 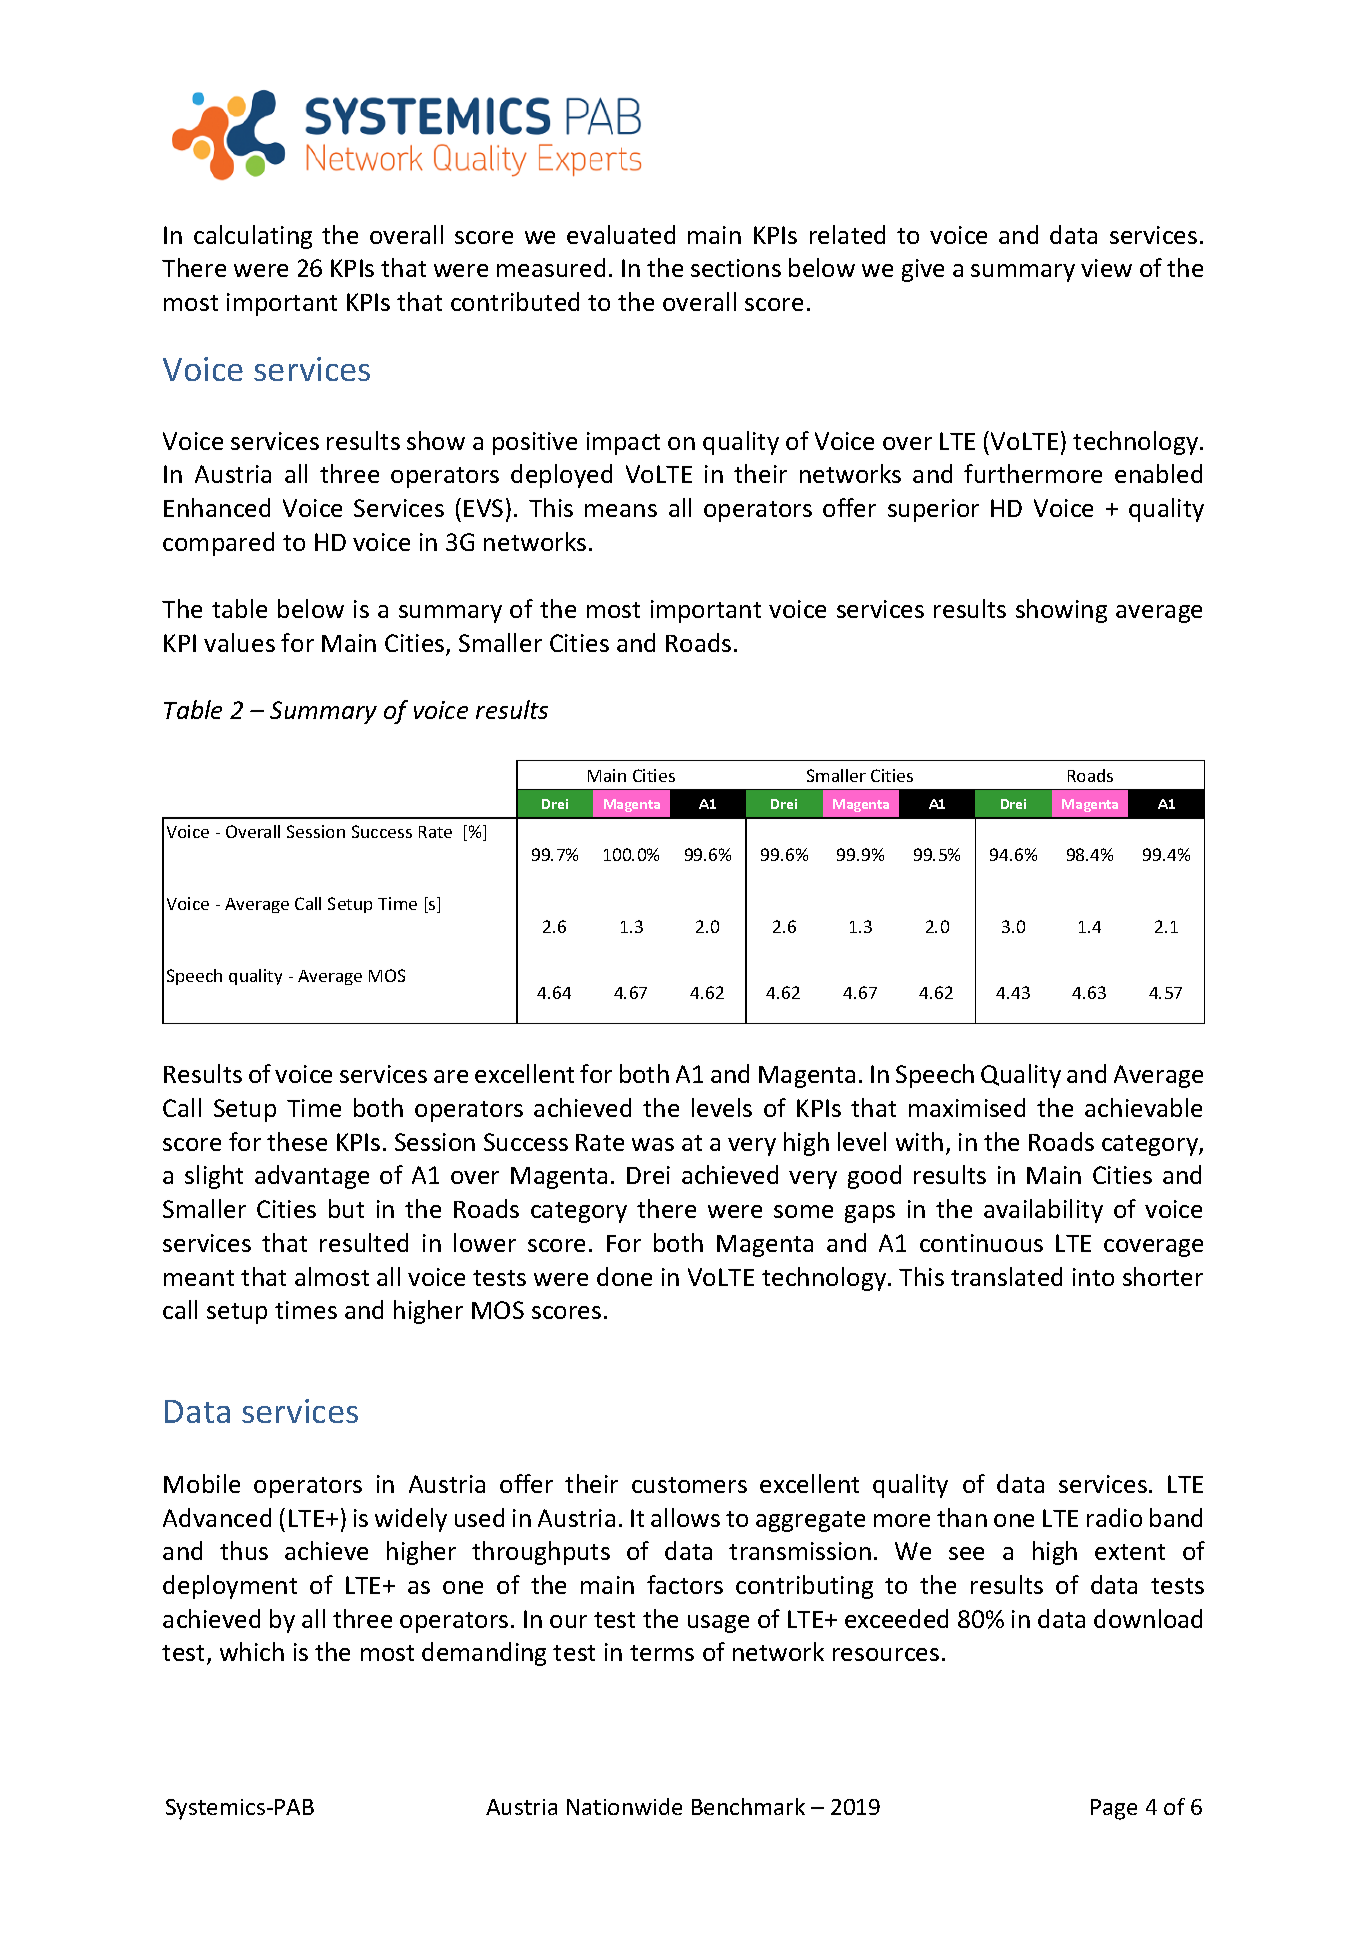 What do you see at coordinates (253, 237) in the screenshot?
I see `calculating` at bounding box center [253, 237].
